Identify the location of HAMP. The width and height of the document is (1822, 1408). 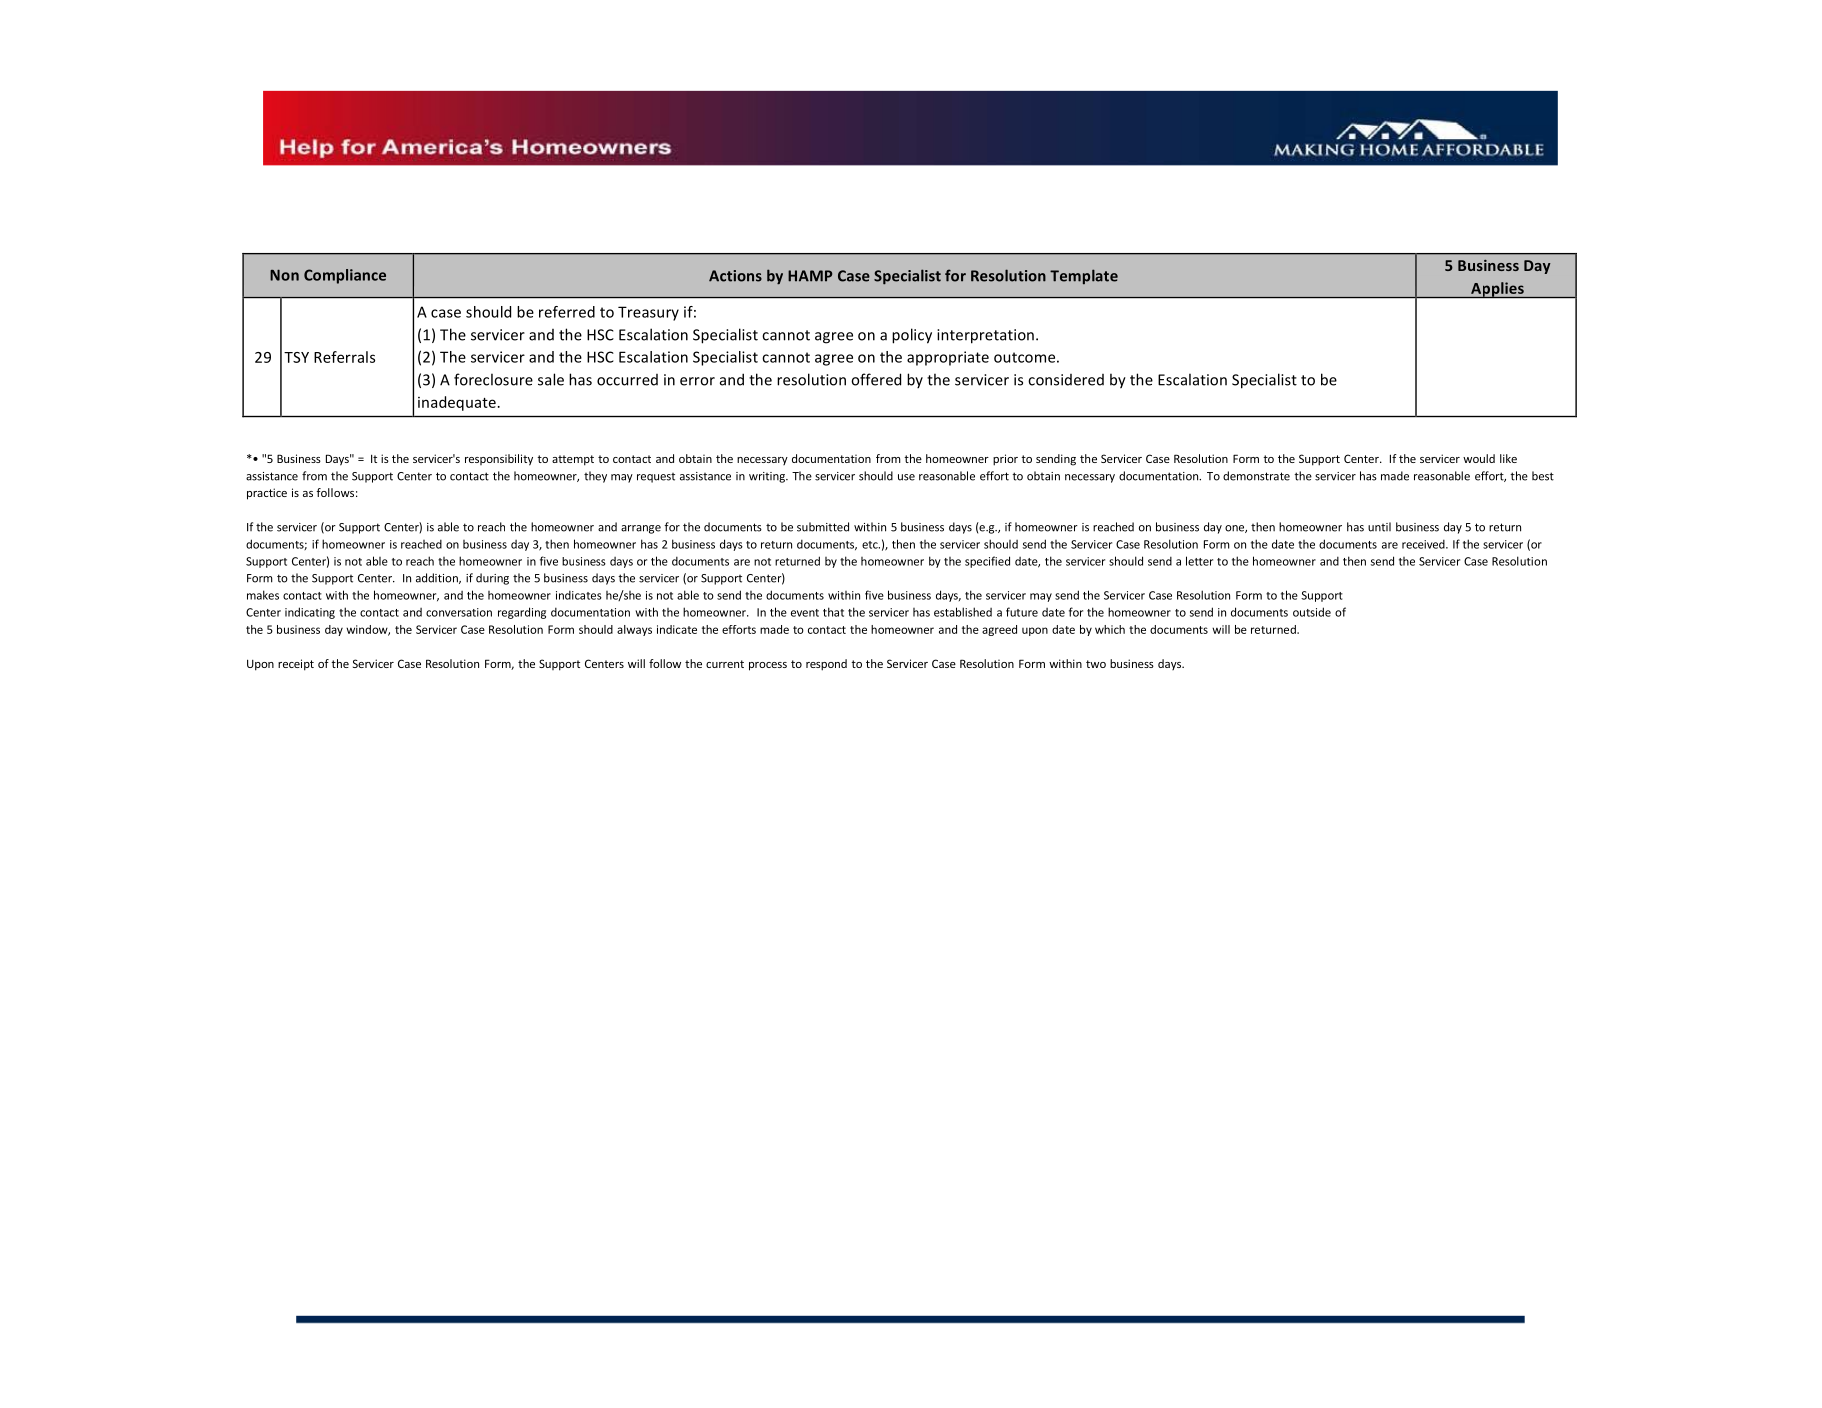
(810, 276).
